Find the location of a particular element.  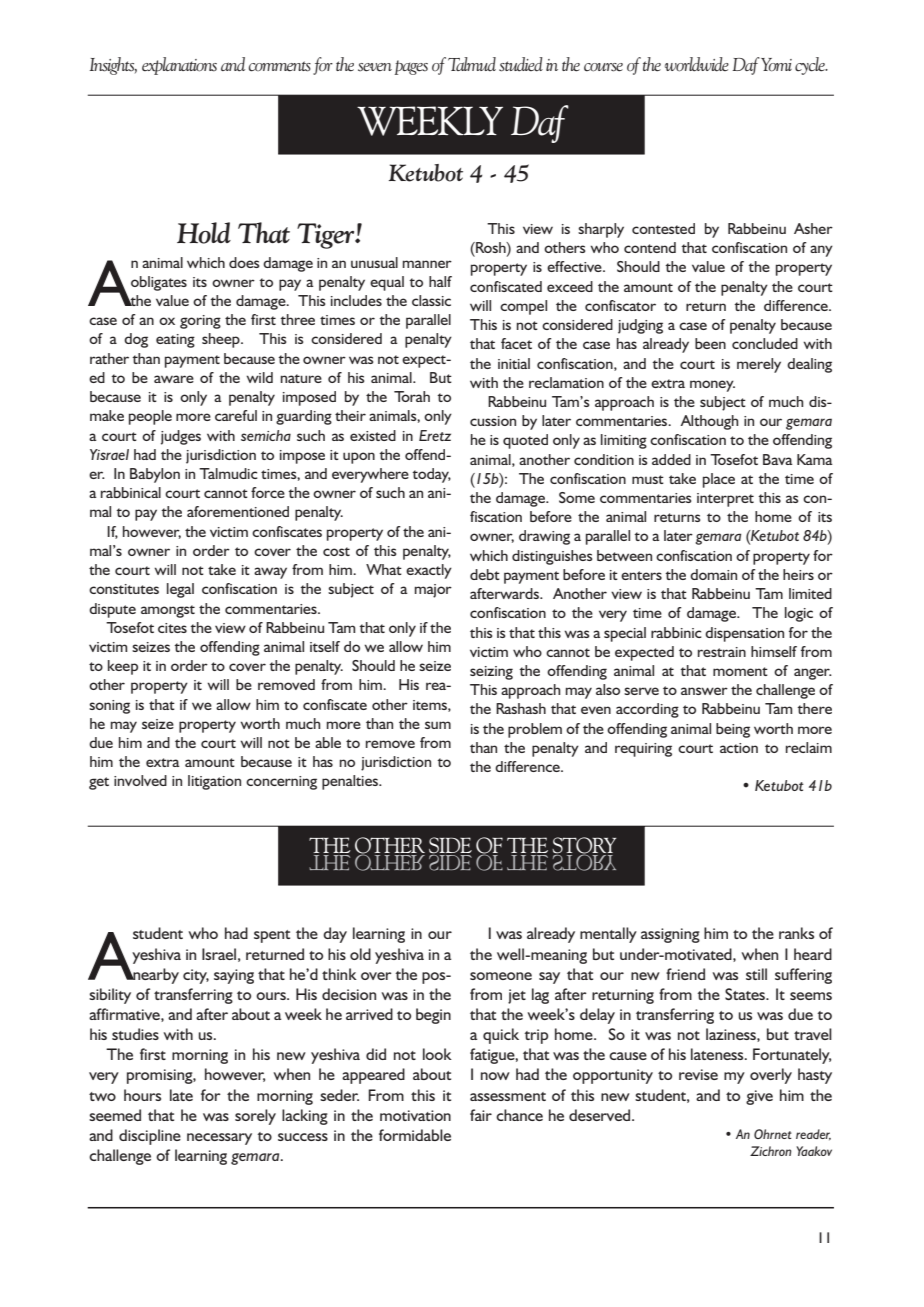

explanations is located at coordinates (179, 66).
